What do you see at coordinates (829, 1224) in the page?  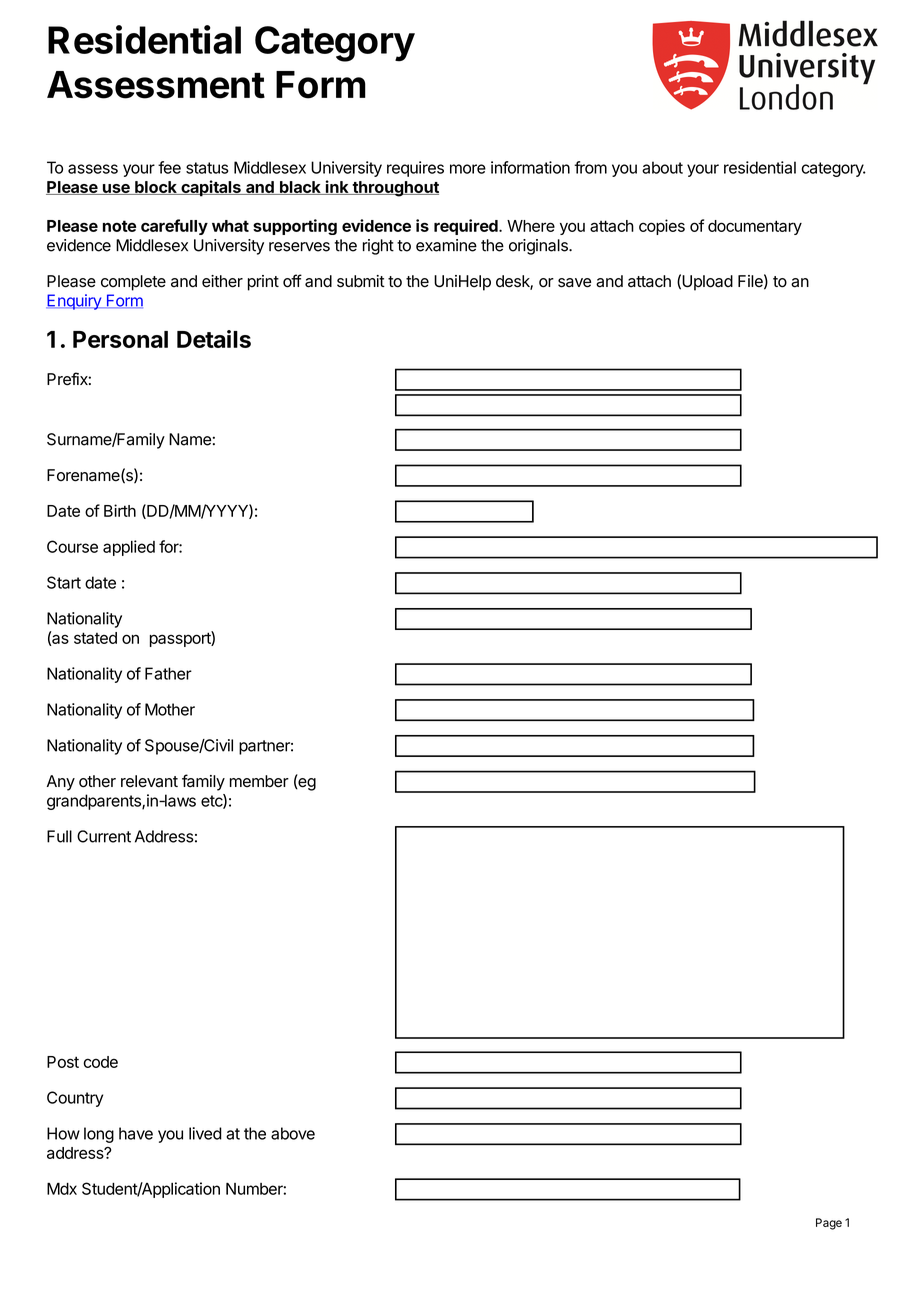 I see `Page` at bounding box center [829, 1224].
